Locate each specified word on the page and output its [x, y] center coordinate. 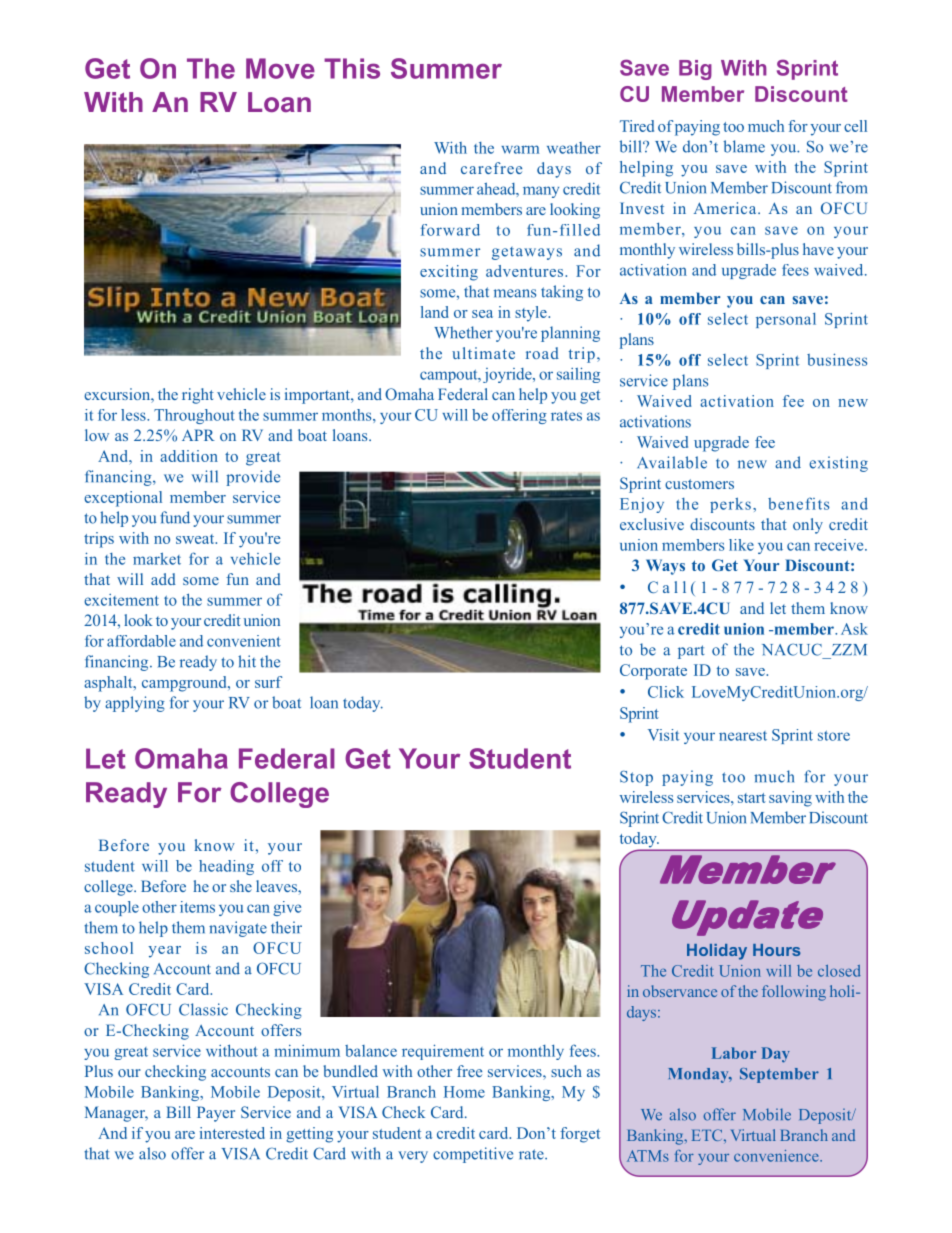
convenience [777, 1156]
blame [744, 146]
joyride [508, 375]
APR [198, 435]
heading [226, 867]
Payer [216, 1114]
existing [838, 464]
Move [280, 68]
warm [520, 149]
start [752, 798]
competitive [473, 1155]
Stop [636, 778]
